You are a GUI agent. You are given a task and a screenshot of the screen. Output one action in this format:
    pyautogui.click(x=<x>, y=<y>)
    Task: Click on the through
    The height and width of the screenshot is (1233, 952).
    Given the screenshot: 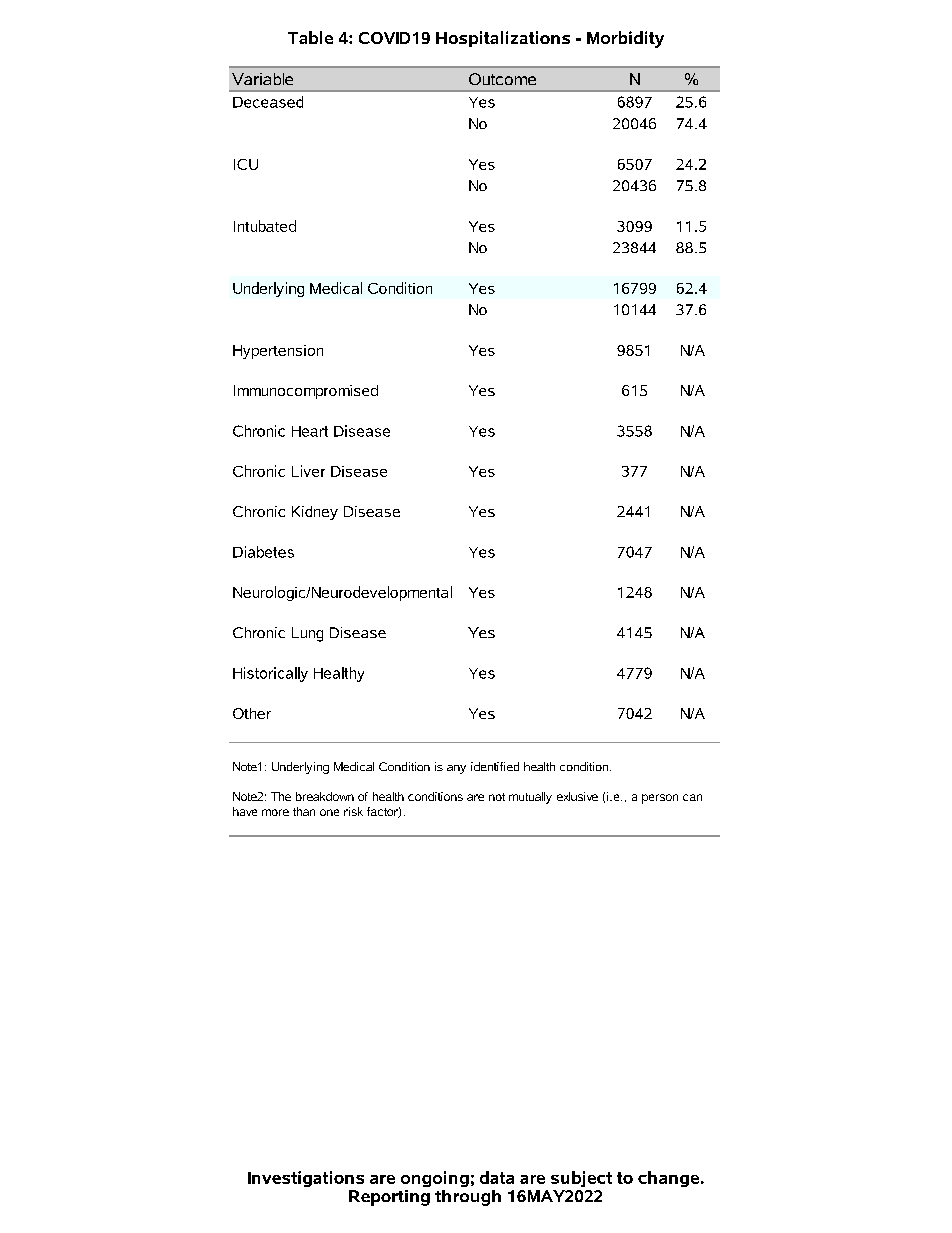 What is the action you would take?
    pyautogui.click(x=468, y=1198)
